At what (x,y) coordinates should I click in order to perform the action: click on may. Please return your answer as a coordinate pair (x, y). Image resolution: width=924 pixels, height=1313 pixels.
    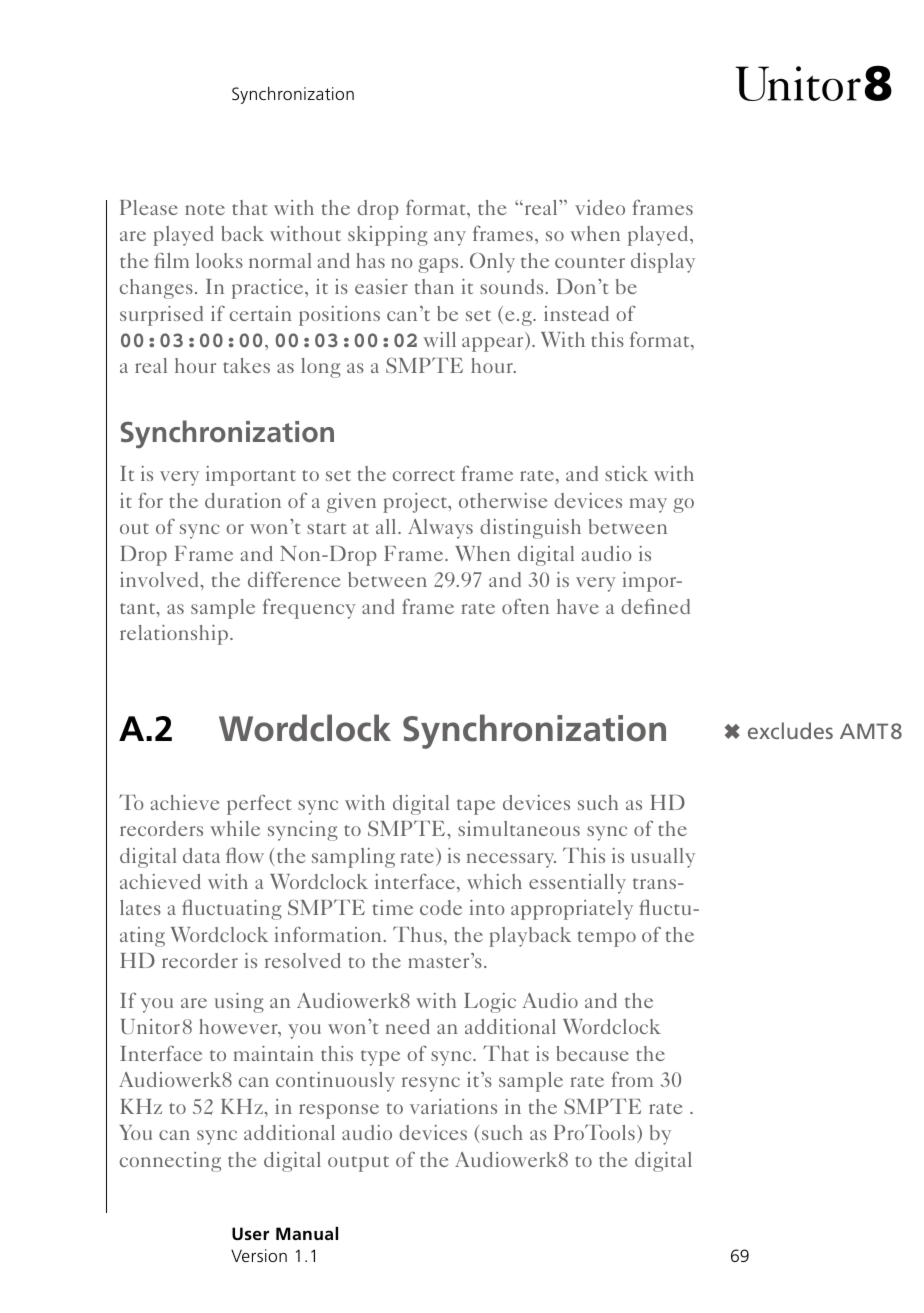
    Looking at the image, I should click on (648, 505).
